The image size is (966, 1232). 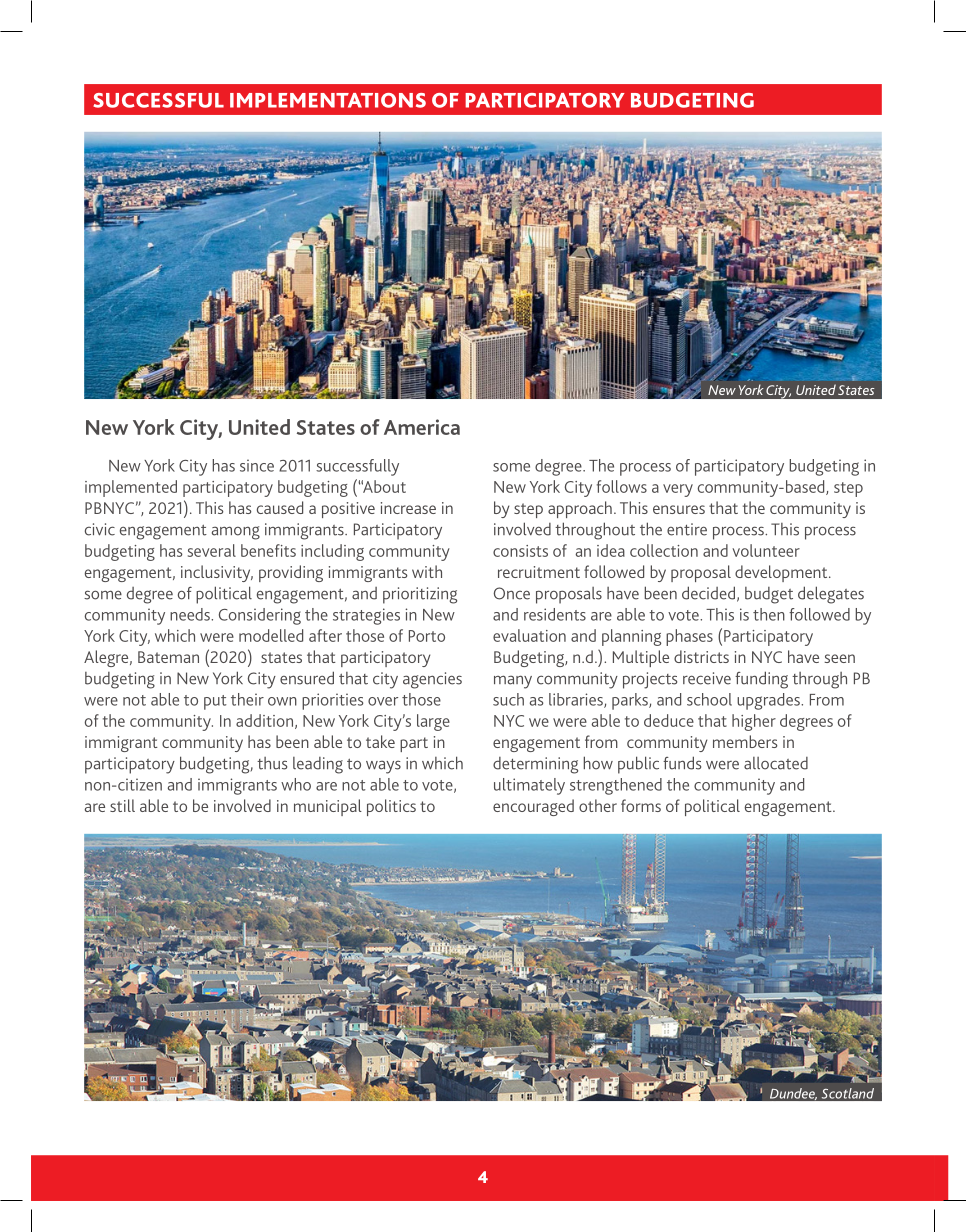 What do you see at coordinates (408, 508) in the screenshot?
I see `increase` at bounding box center [408, 508].
